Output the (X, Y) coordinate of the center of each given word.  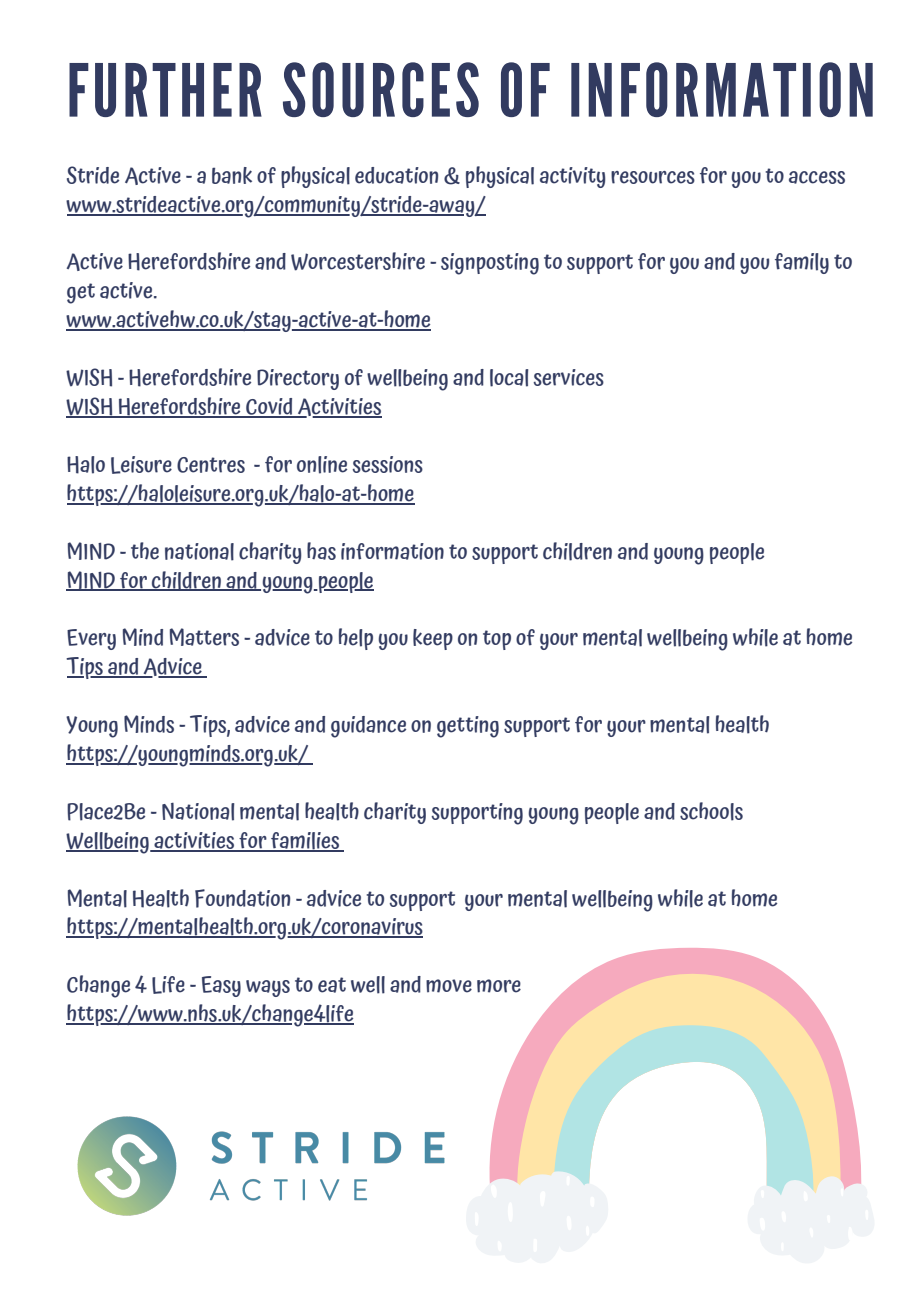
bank (232, 175)
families (305, 841)
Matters (204, 637)
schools (711, 811)
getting (468, 727)
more (499, 986)
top (497, 640)
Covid (269, 407)
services (568, 377)
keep (433, 639)
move (449, 986)
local (509, 378)
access (817, 177)
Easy (221, 986)
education (396, 175)
